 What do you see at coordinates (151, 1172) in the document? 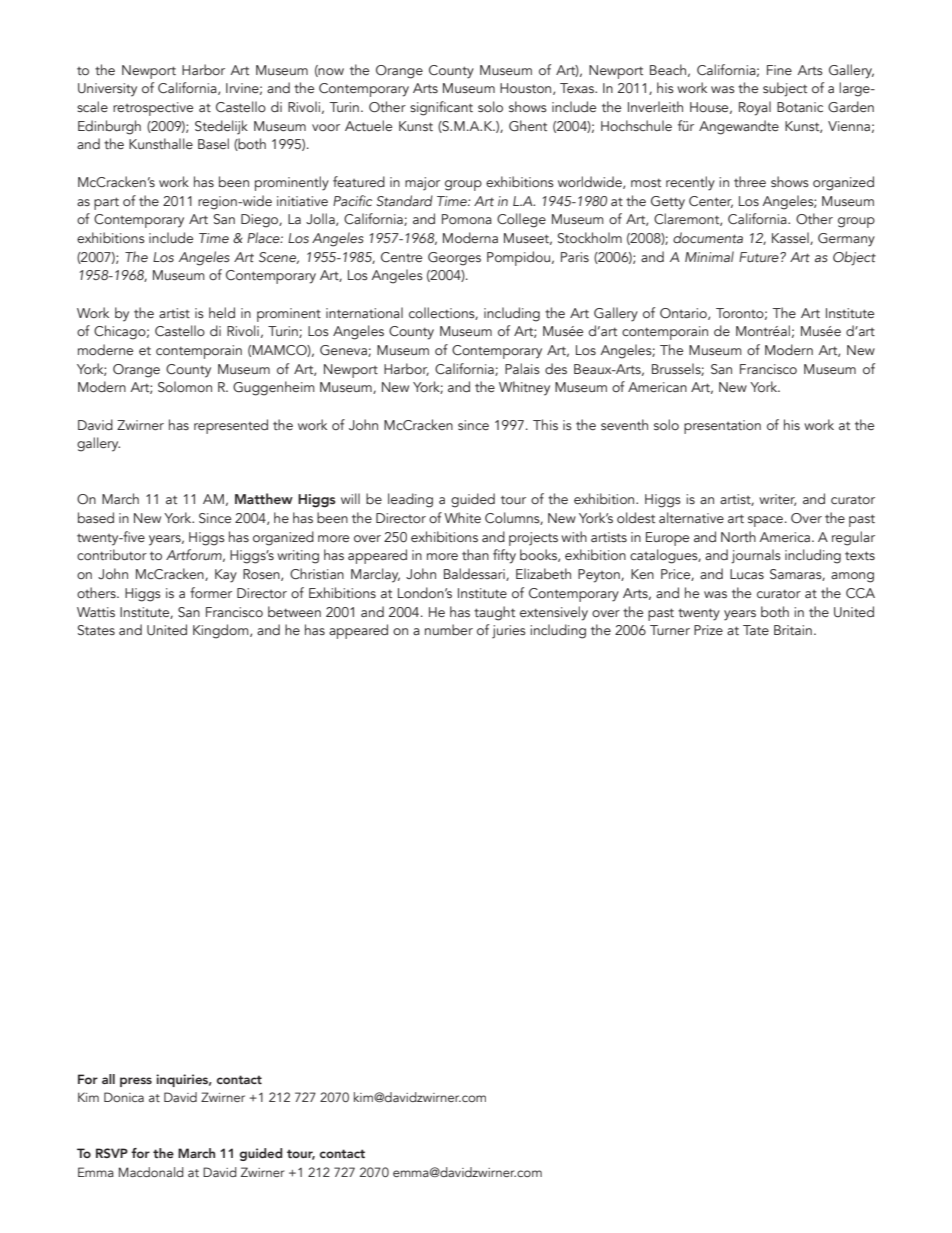
I see `Macdonald` at bounding box center [151, 1172].
